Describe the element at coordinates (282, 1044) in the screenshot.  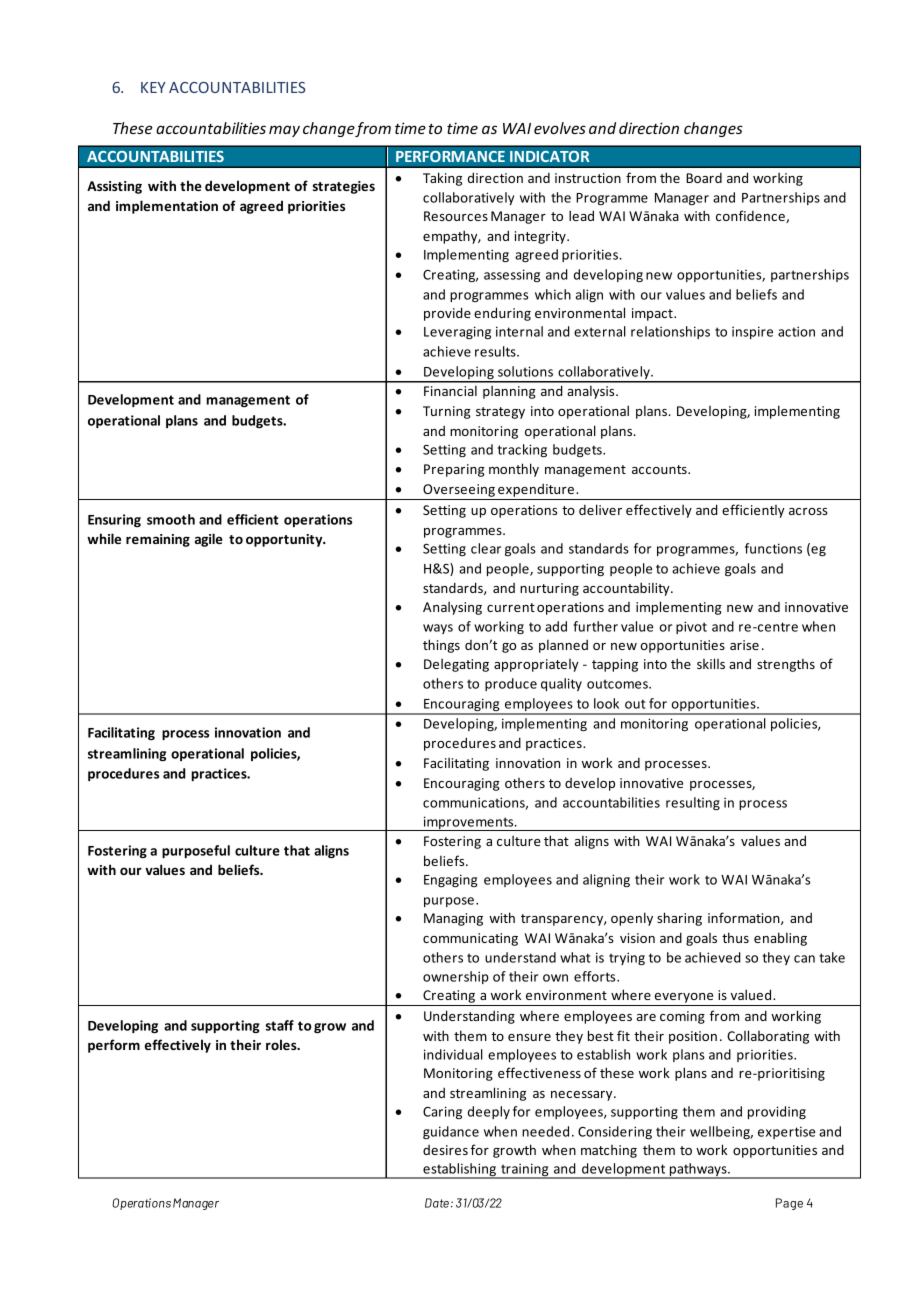
I see `roles` at that location.
